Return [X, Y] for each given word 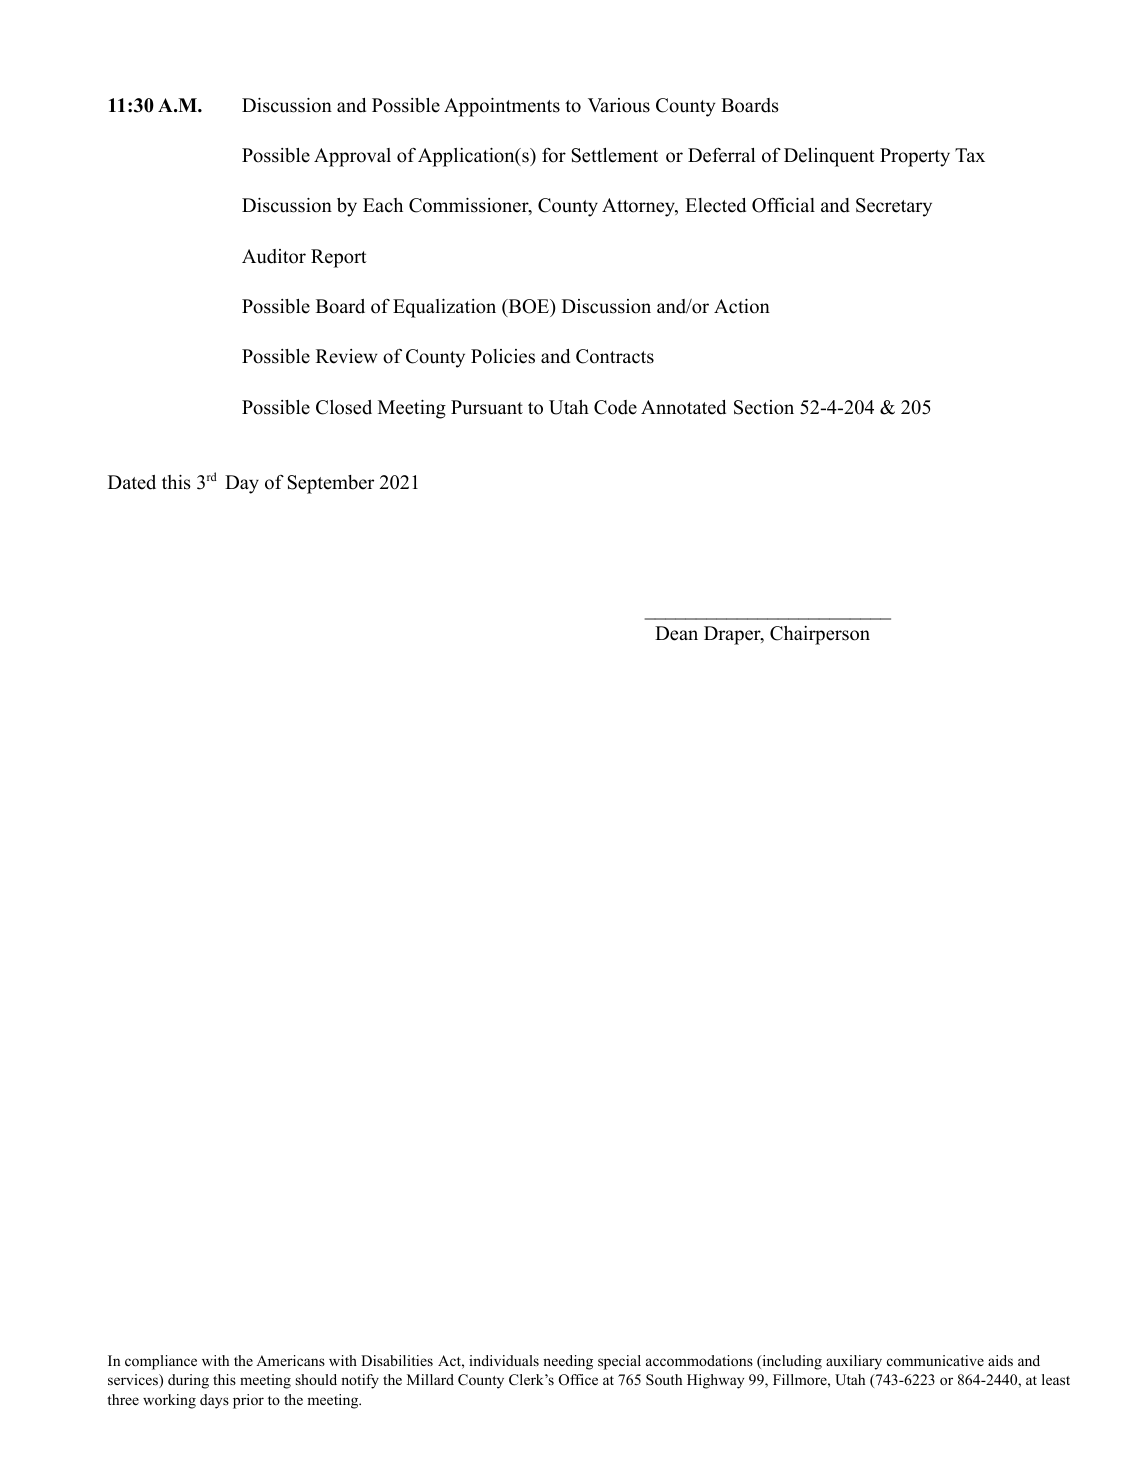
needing [568, 1362]
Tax [970, 155]
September [331, 484]
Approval [352, 157]
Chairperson [820, 635]
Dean [676, 633]
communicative [935, 1360]
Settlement [615, 155]
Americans [290, 1360]
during [188, 1381]
